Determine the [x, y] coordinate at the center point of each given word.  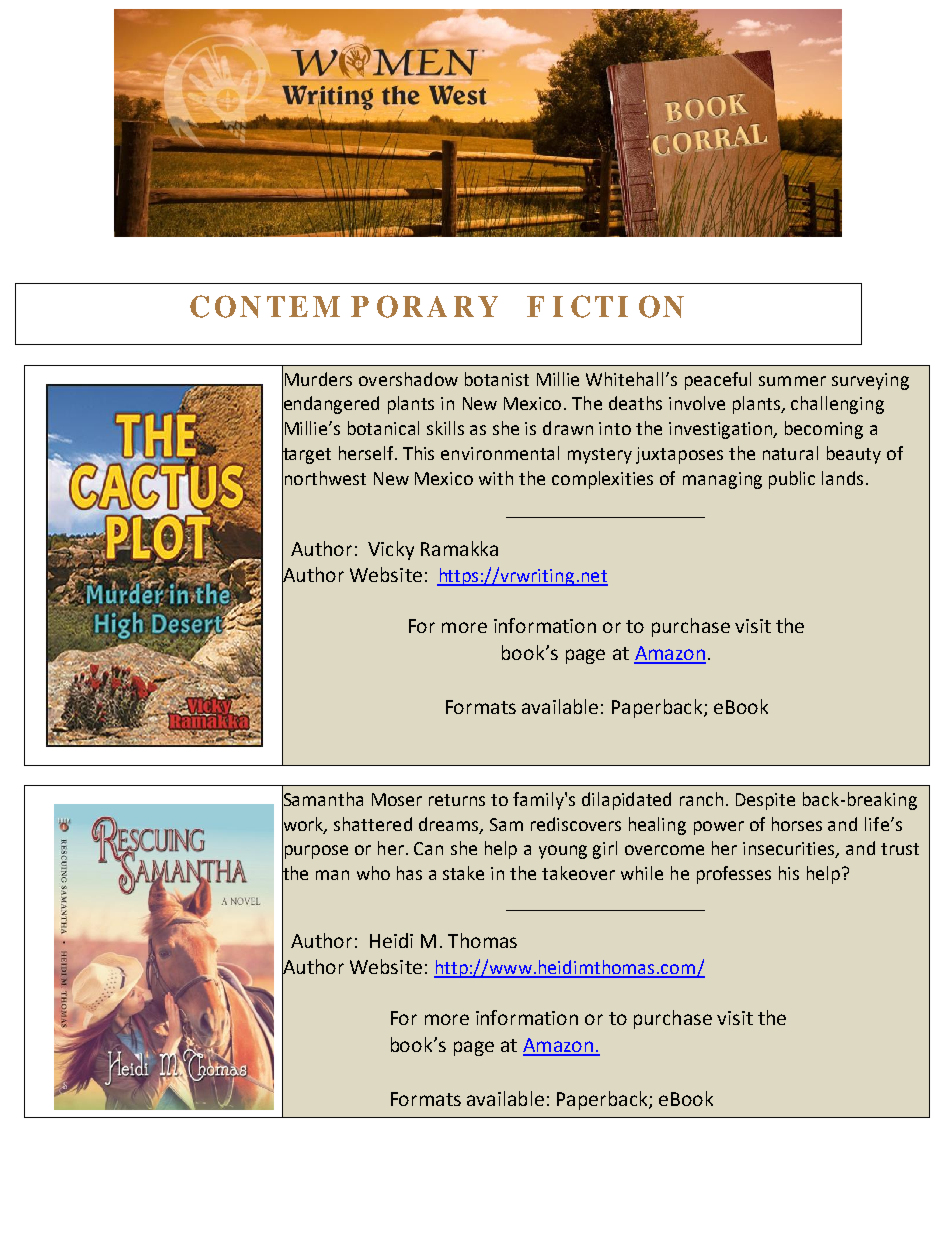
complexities [602, 480]
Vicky [391, 550]
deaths [635, 403]
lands [842, 478]
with [496, 478]
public [792, 480]
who [373, 873]
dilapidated [626, 801]
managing [722, 480]
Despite [765, 801]
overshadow [408, 379]
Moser [397, 799]
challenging [837, 405]
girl [605, 850]
